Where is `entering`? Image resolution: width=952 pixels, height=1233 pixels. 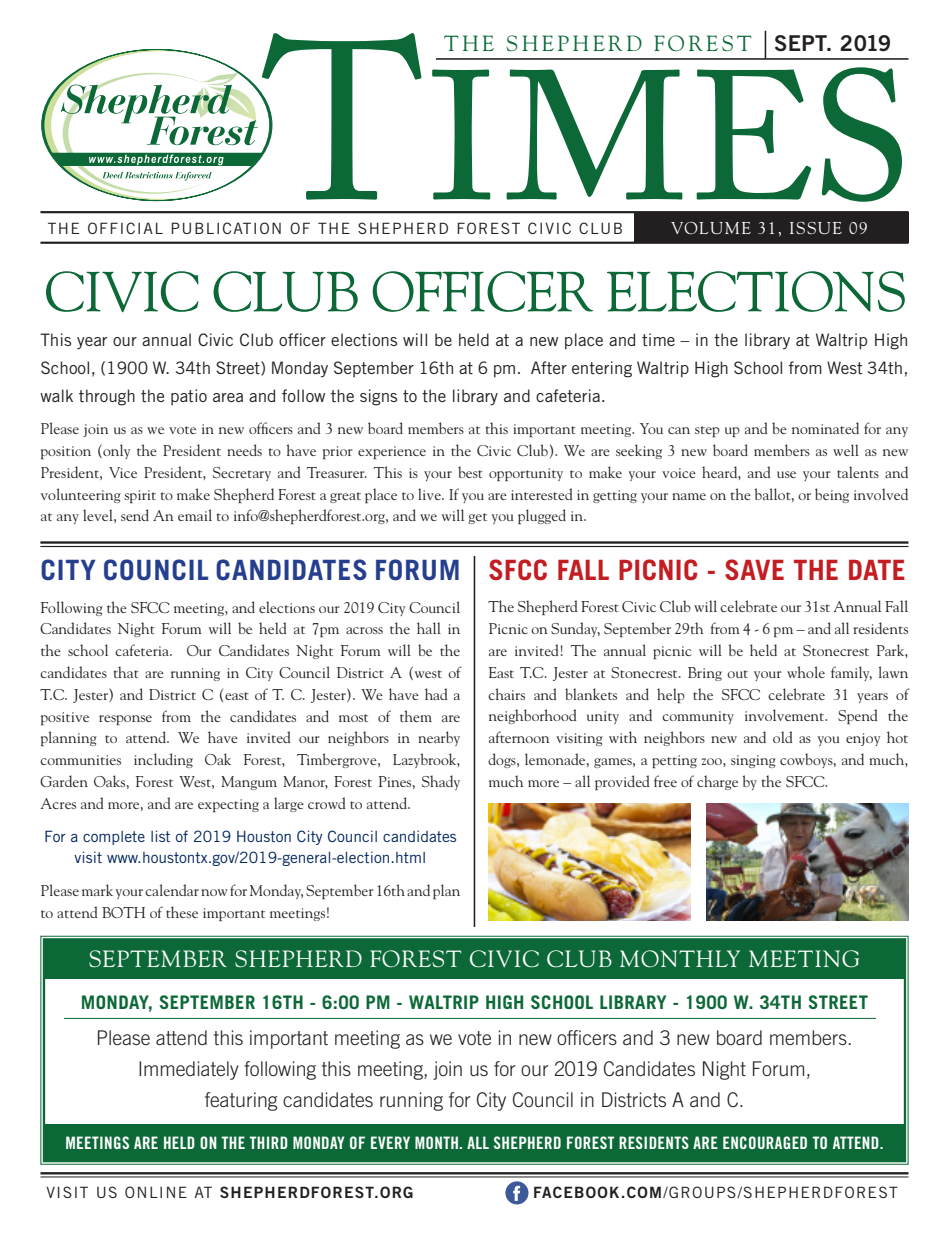 entering is located at coordinates (602, 369).
